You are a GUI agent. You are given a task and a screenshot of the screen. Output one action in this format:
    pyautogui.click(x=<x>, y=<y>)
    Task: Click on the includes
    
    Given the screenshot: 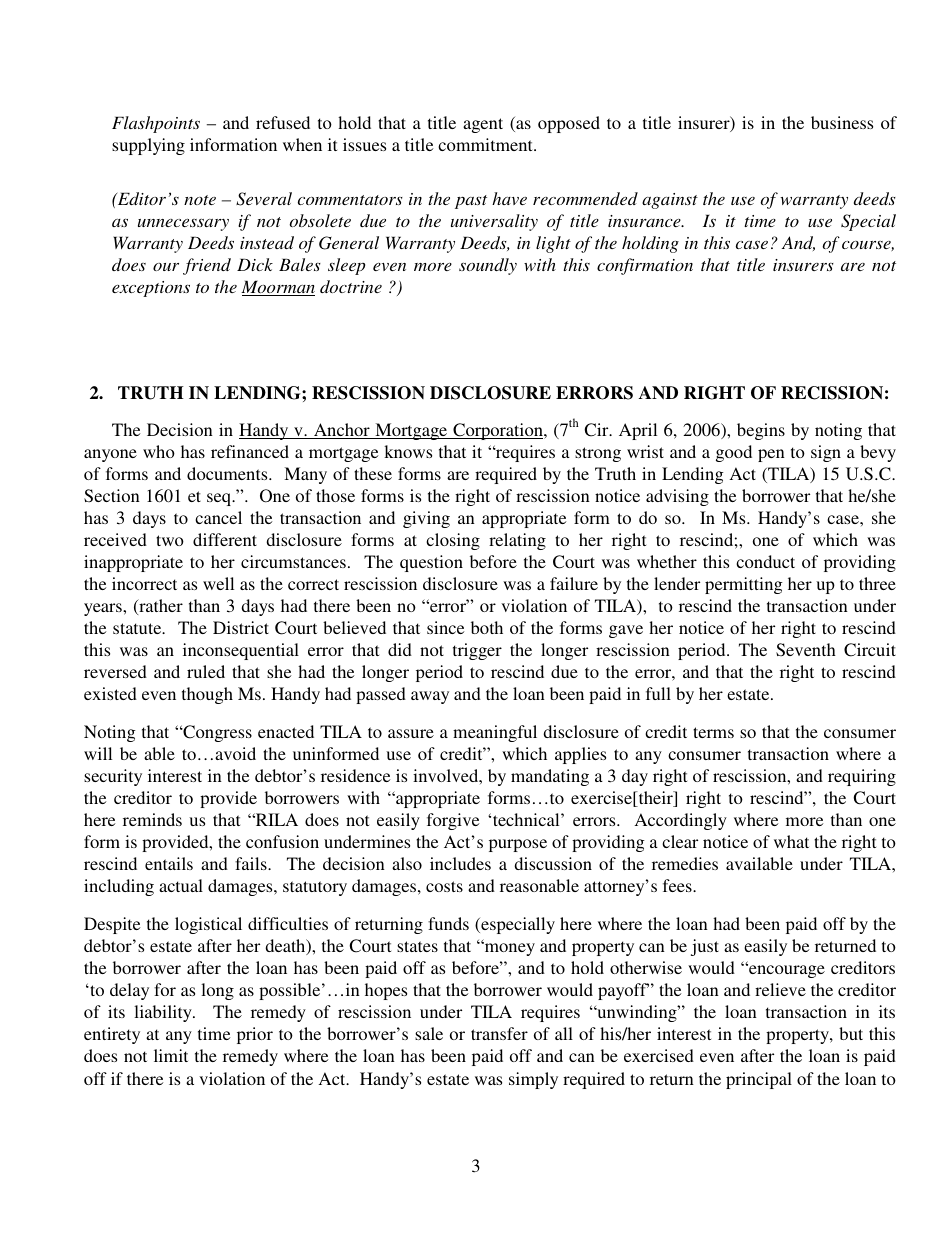 What is the action you would take?
    pyautogui.click(x=460, y=863)
